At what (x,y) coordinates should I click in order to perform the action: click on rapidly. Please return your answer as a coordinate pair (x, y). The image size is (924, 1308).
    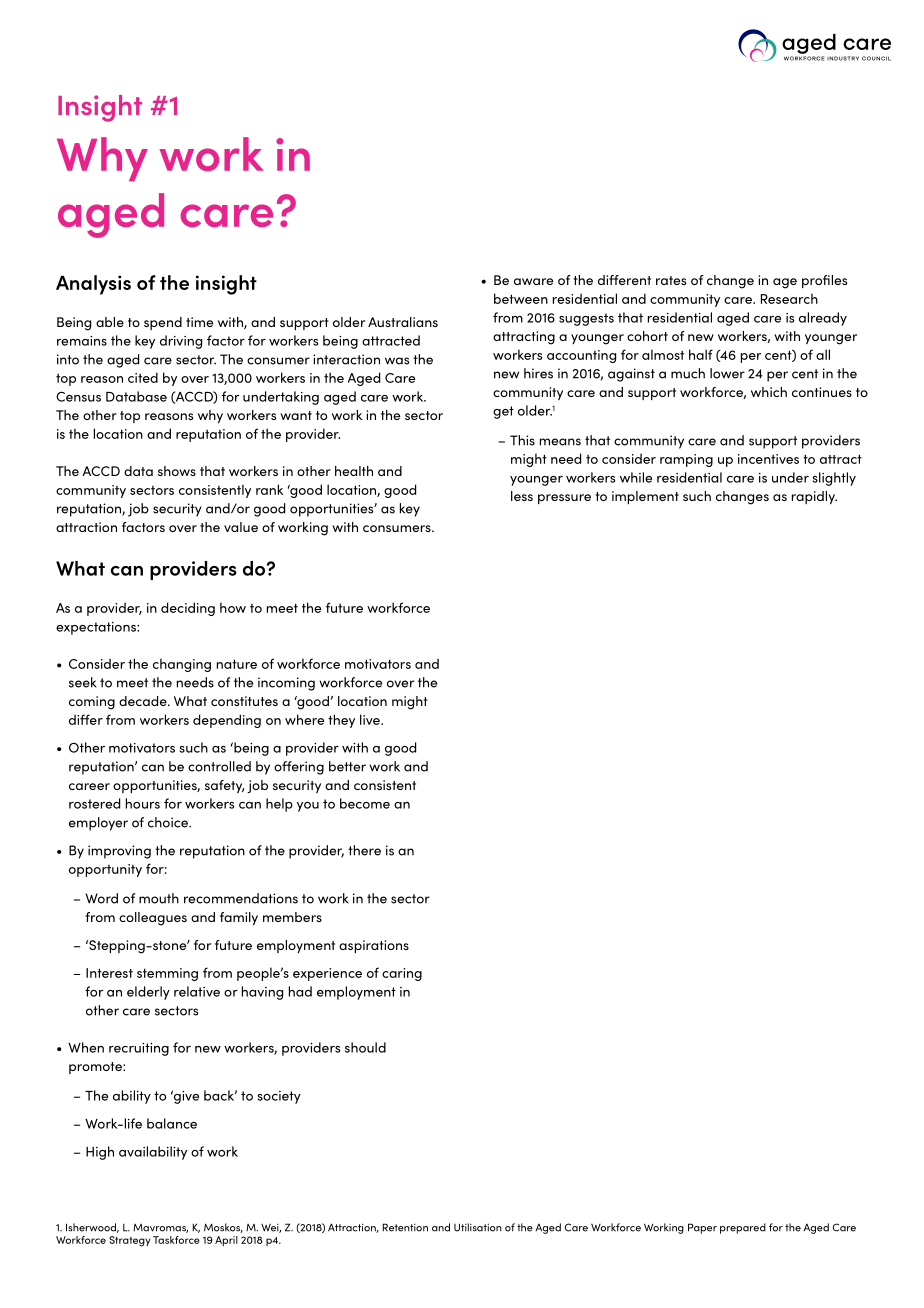
    Looking at the image, I should click on (814, 497).
